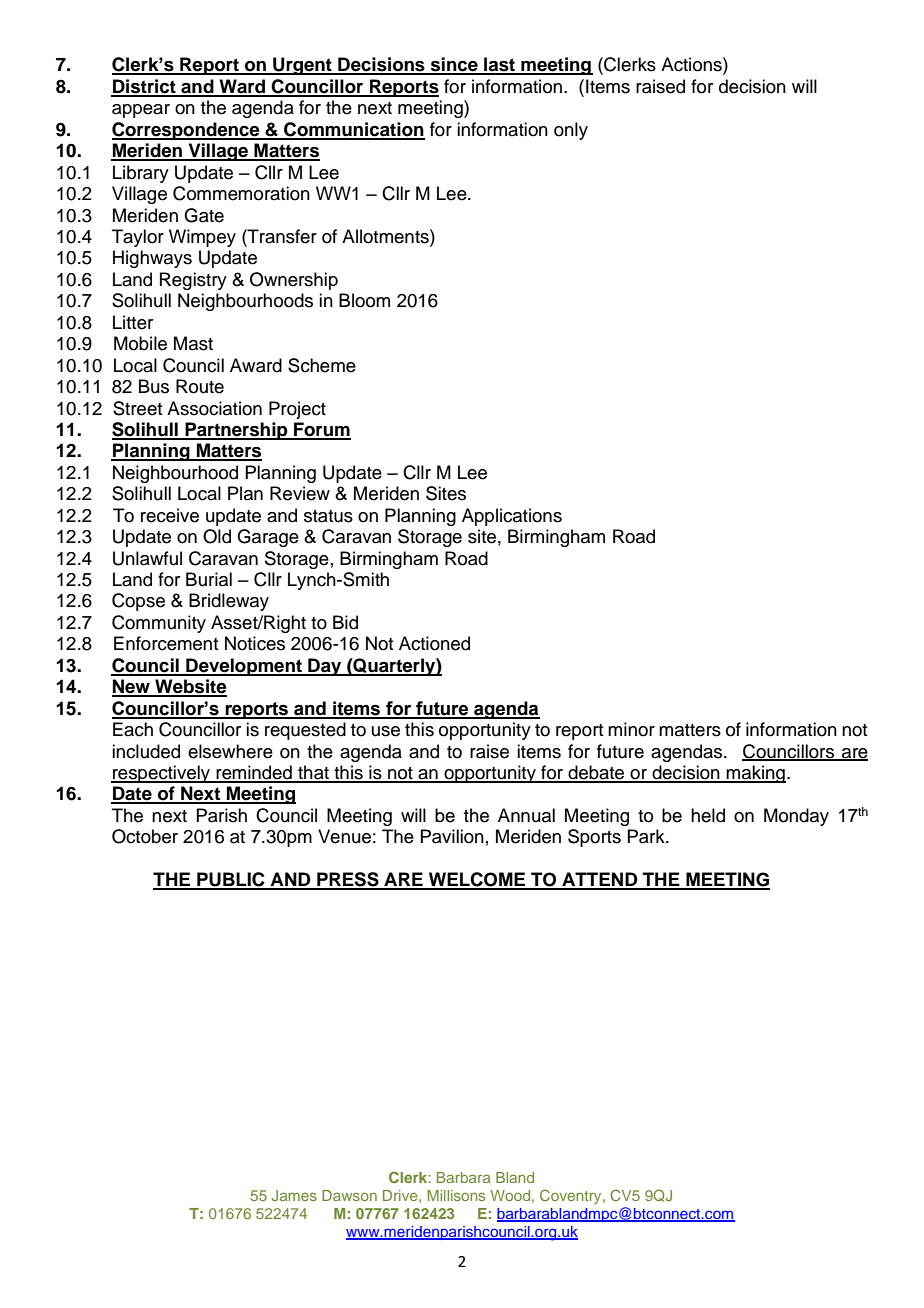  I want to click on status, so click(328, 516).
